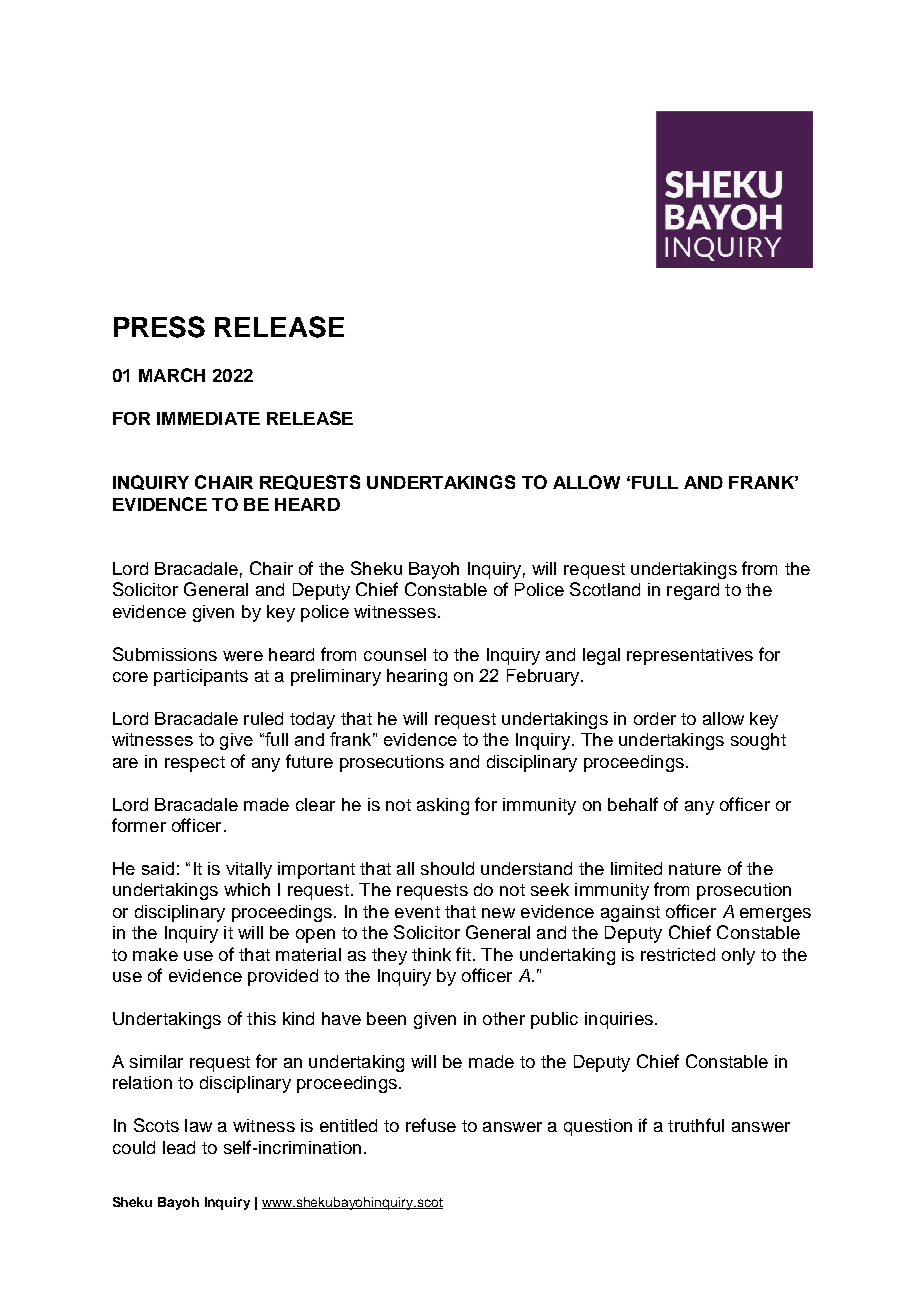 The height and width of the page is (1308, 924). Describe the element at coordinates (165, 654) in the page. I see `Submissions` at that location.
